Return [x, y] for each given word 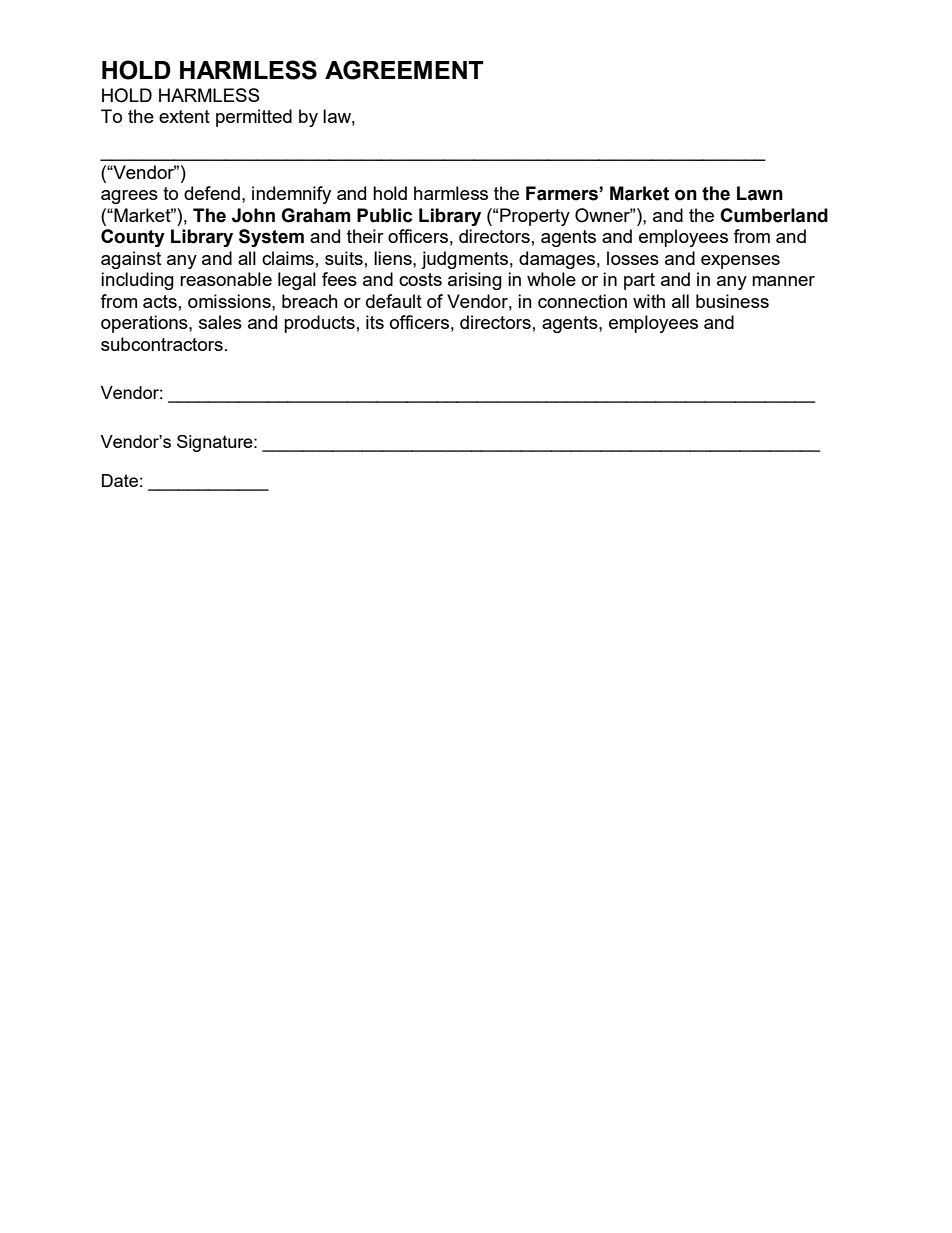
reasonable [226, 279]
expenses [740, 262]
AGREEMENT [404, 70]
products [319, 324]
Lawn [760, 193]
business [732, 301]
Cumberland [774, 215]
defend [212, 193]
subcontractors [162, 344]
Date [120, 480]
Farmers [563, 193]
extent [184, 116]
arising [475, 281]
